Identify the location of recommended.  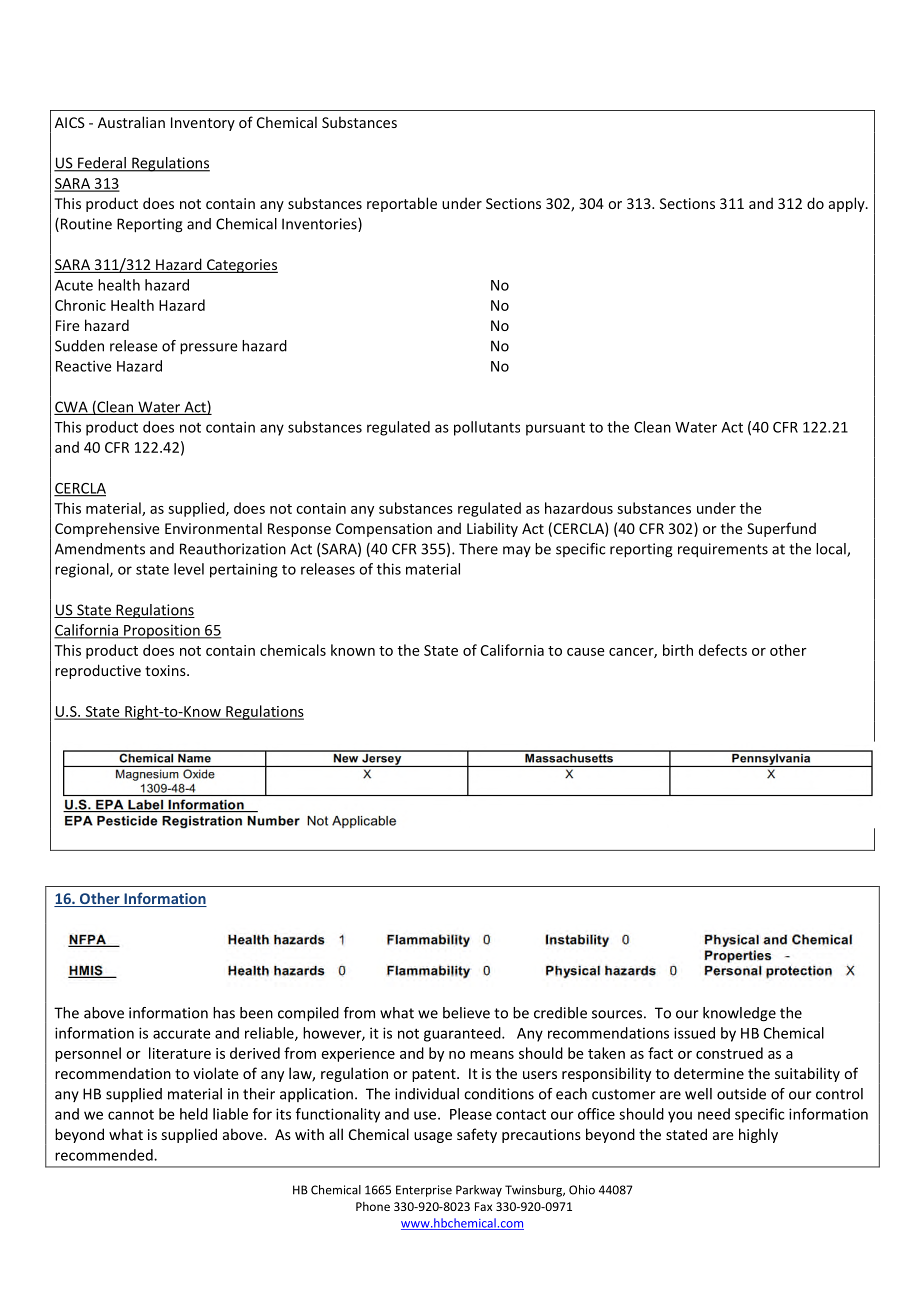
(105, 1155).
